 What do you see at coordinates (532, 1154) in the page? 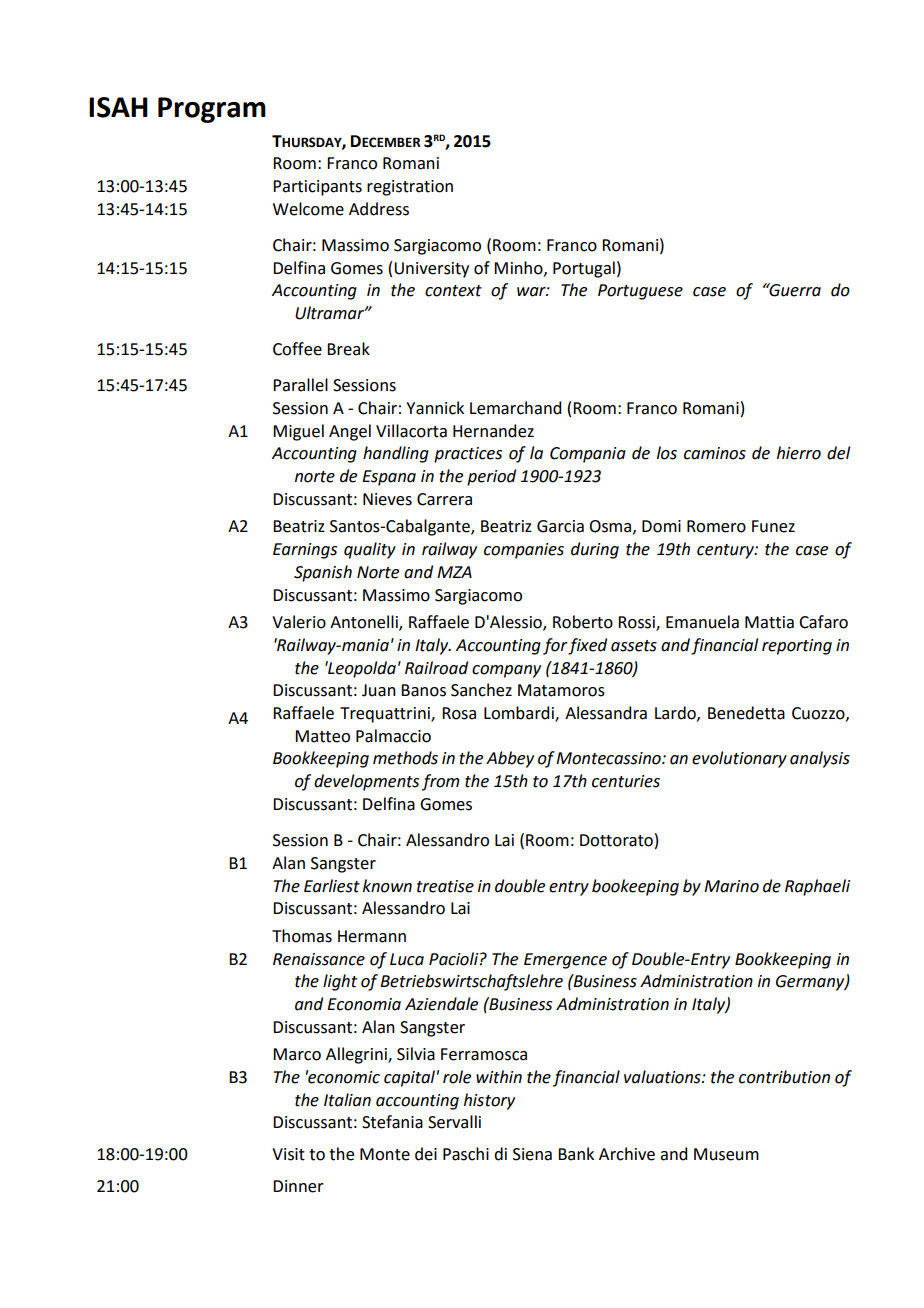
I see `Siena` at bounding box center [532, 1154].
